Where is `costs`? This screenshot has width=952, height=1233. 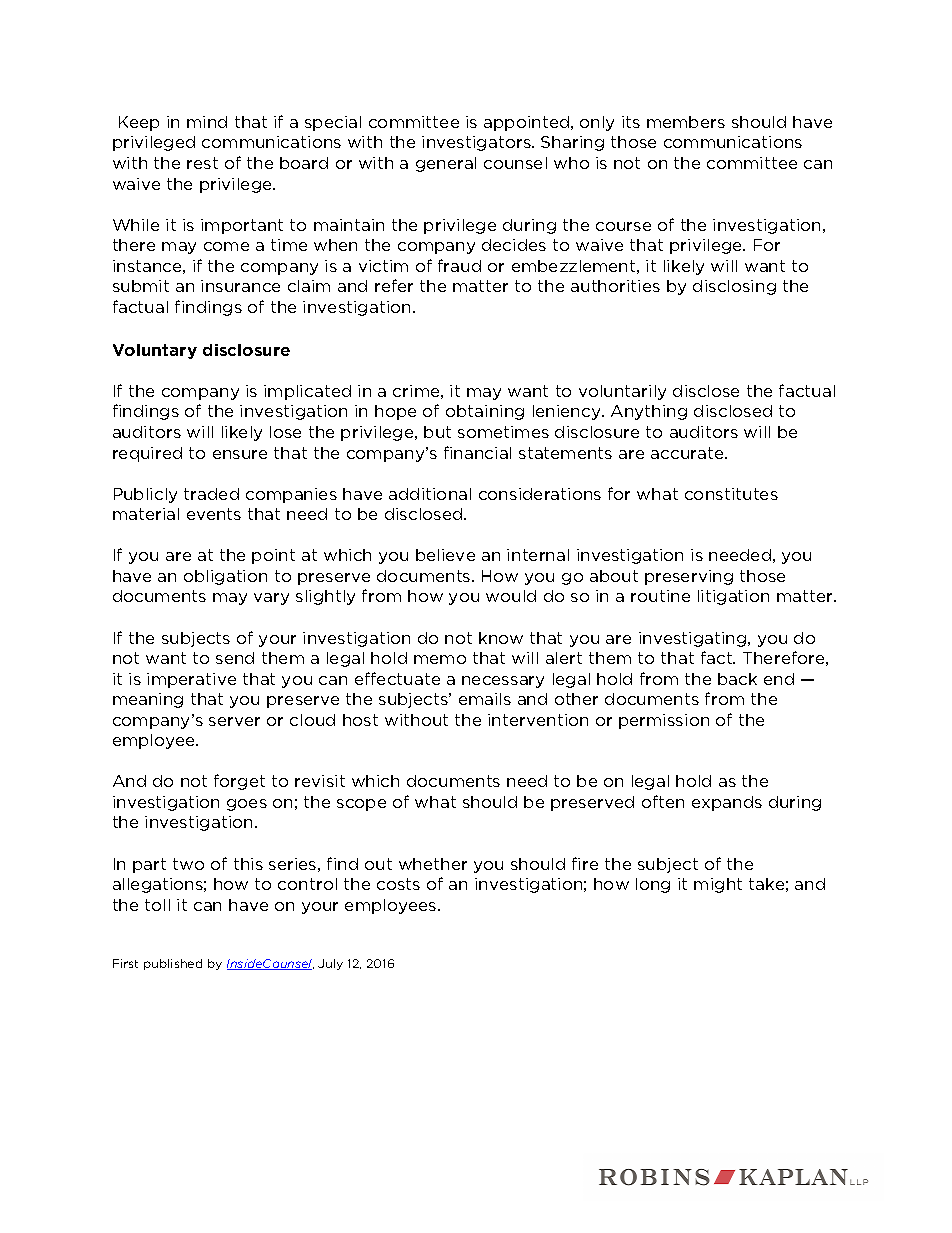
costs is located at coordinates (398, 884).
